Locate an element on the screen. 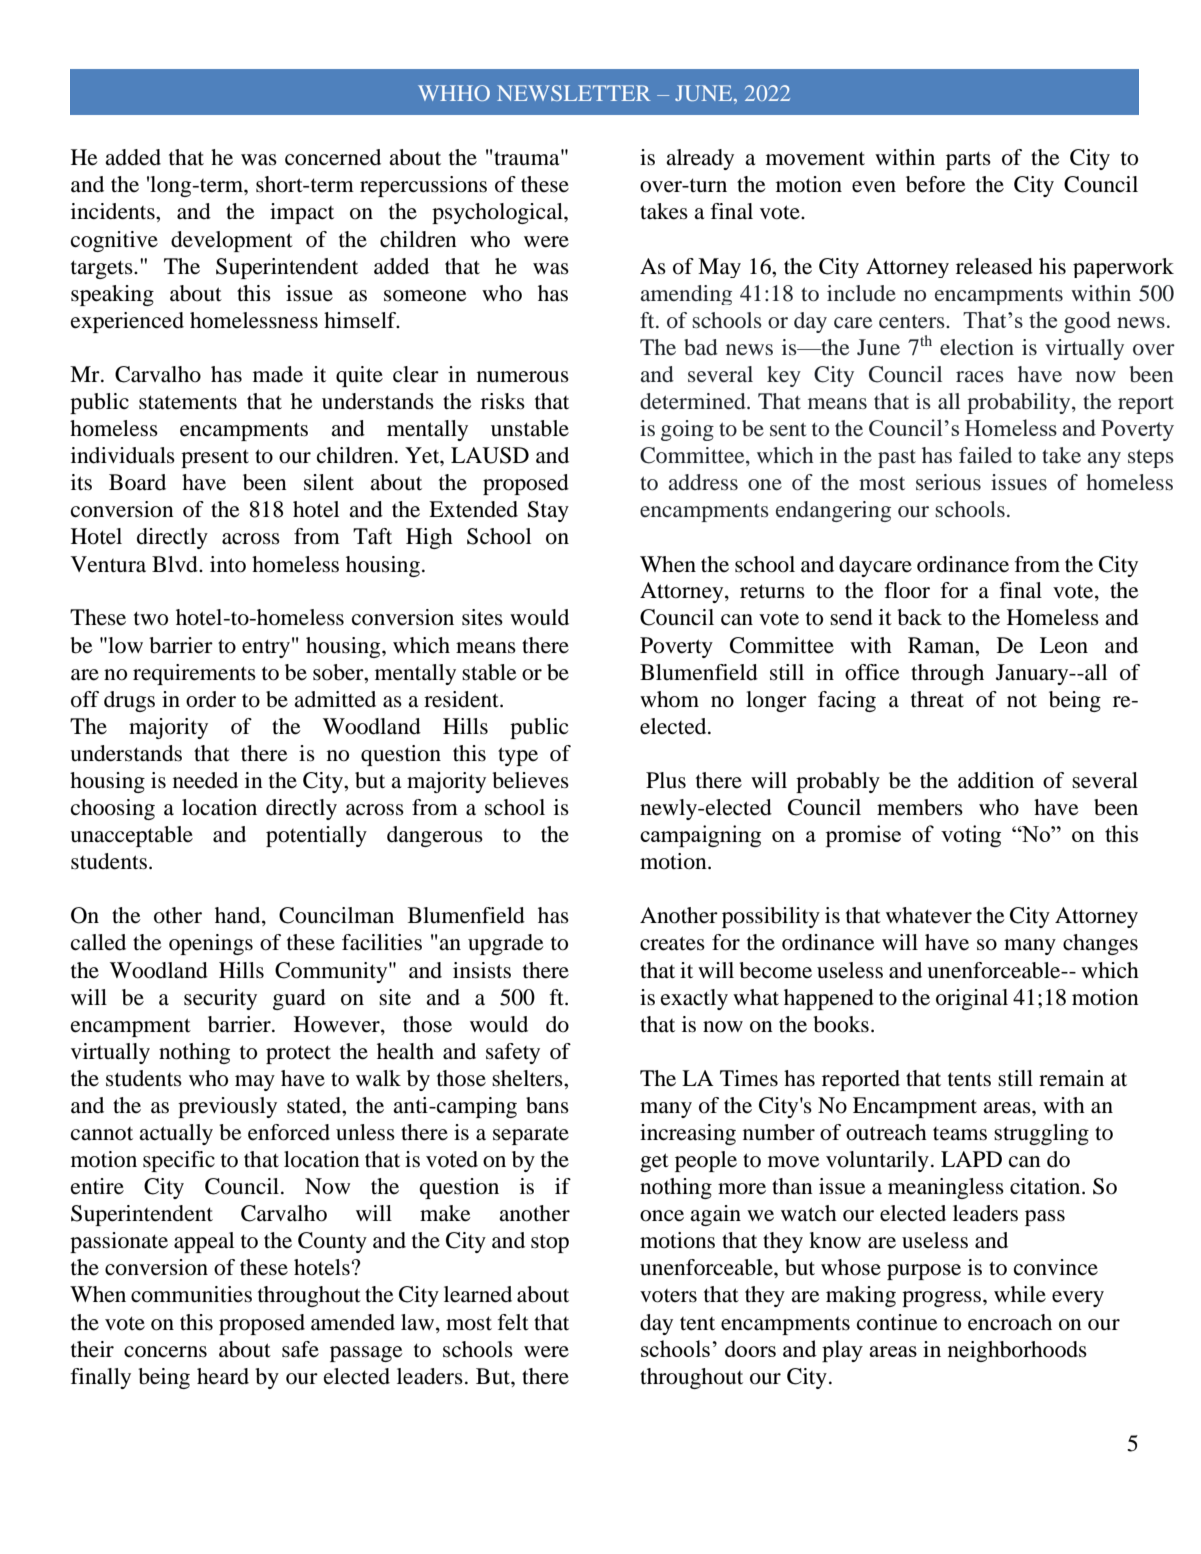 This screenshot has height=1554, width=1201. already is located at coordinates (700, 159).
